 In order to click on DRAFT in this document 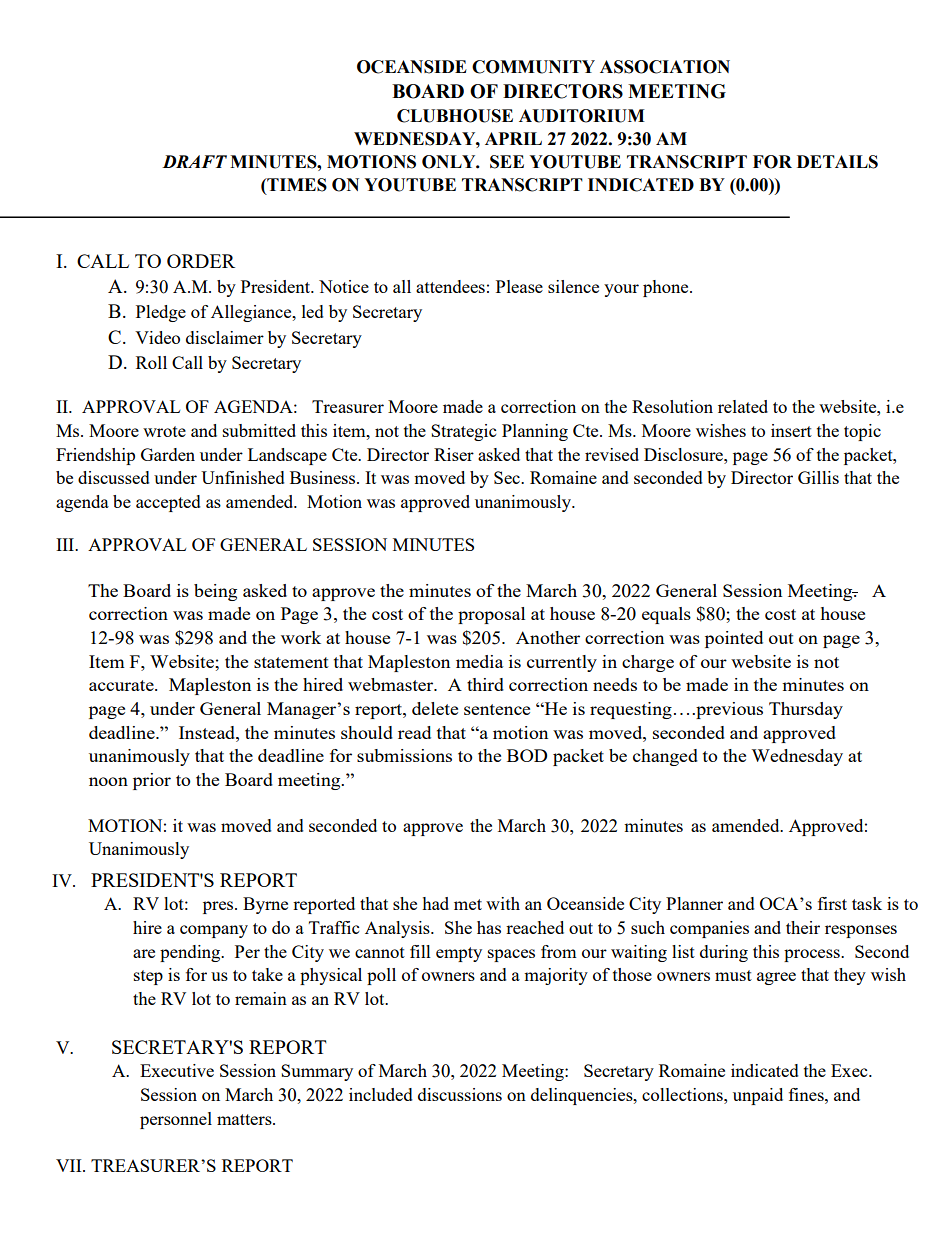, I will do `click(194, 161)`.
